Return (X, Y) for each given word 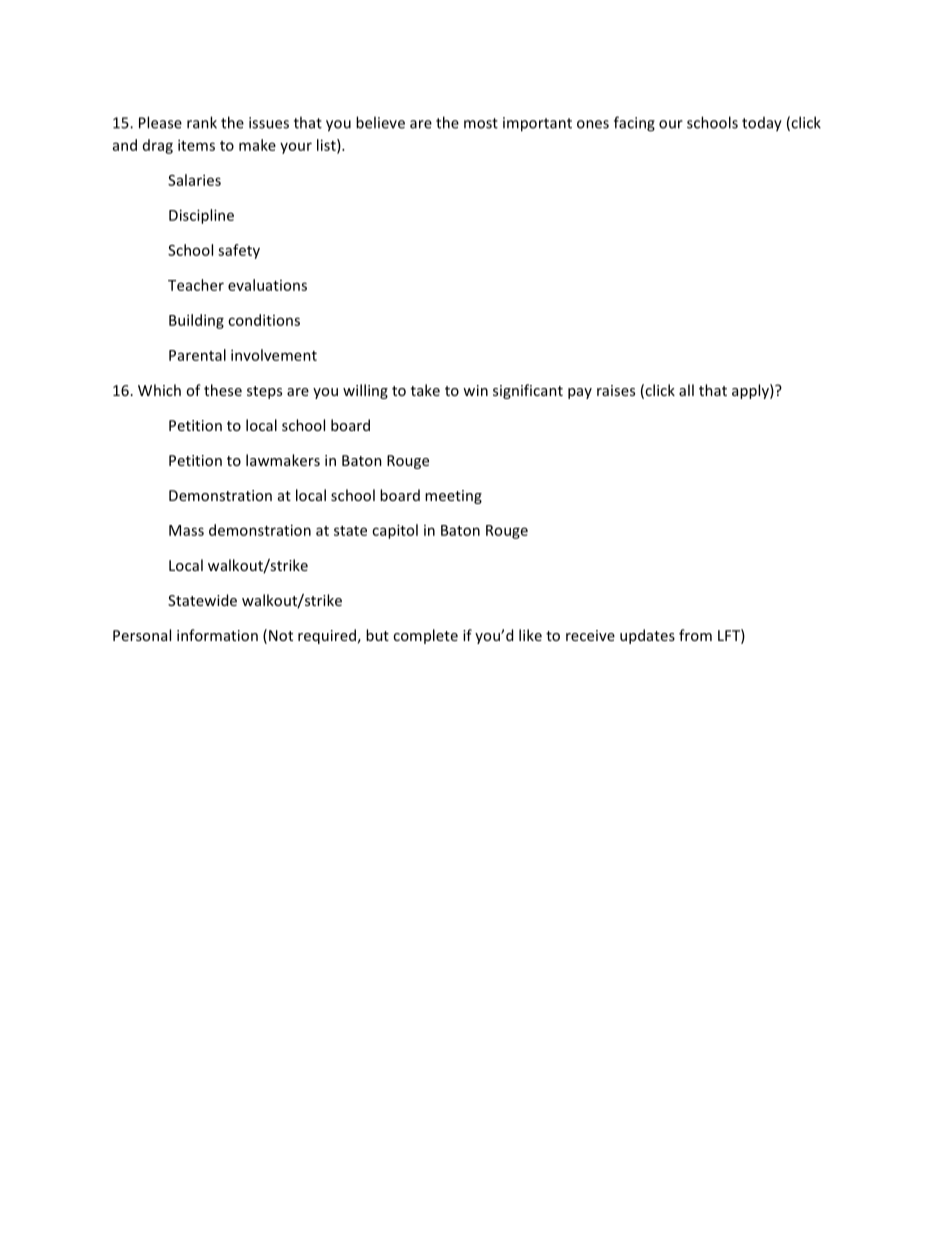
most (481, 123)
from (695, 635)
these (223, 390)
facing (634, 124)
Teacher (196, 285)
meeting (453, 497)
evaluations (267, 285)
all (686, 390)
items (196, 145)
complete (425, 636)
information (217, 635)
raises (616, 390)
